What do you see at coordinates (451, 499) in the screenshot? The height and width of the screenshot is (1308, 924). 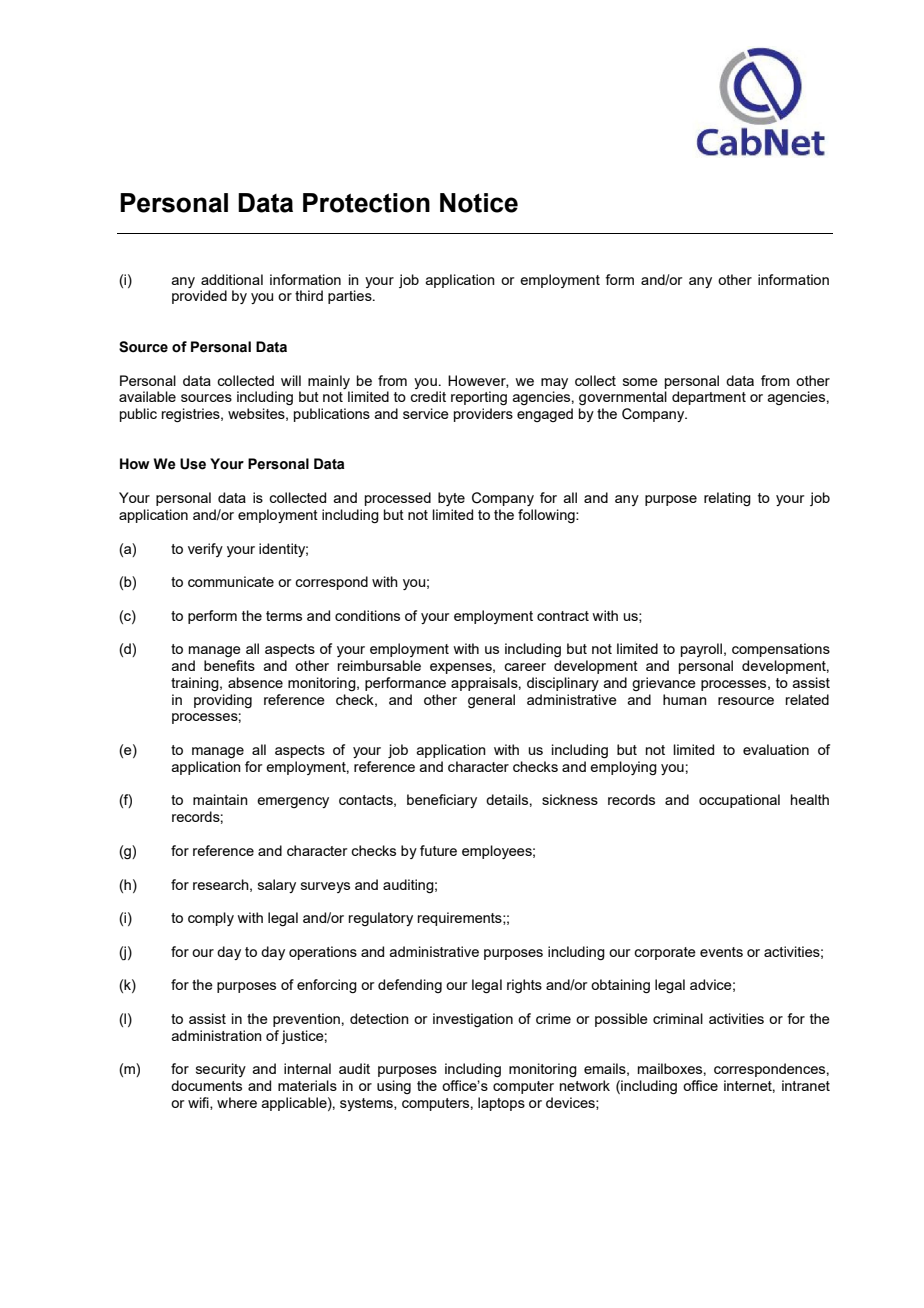 I see `byte` at bounding box center [451, 499].
